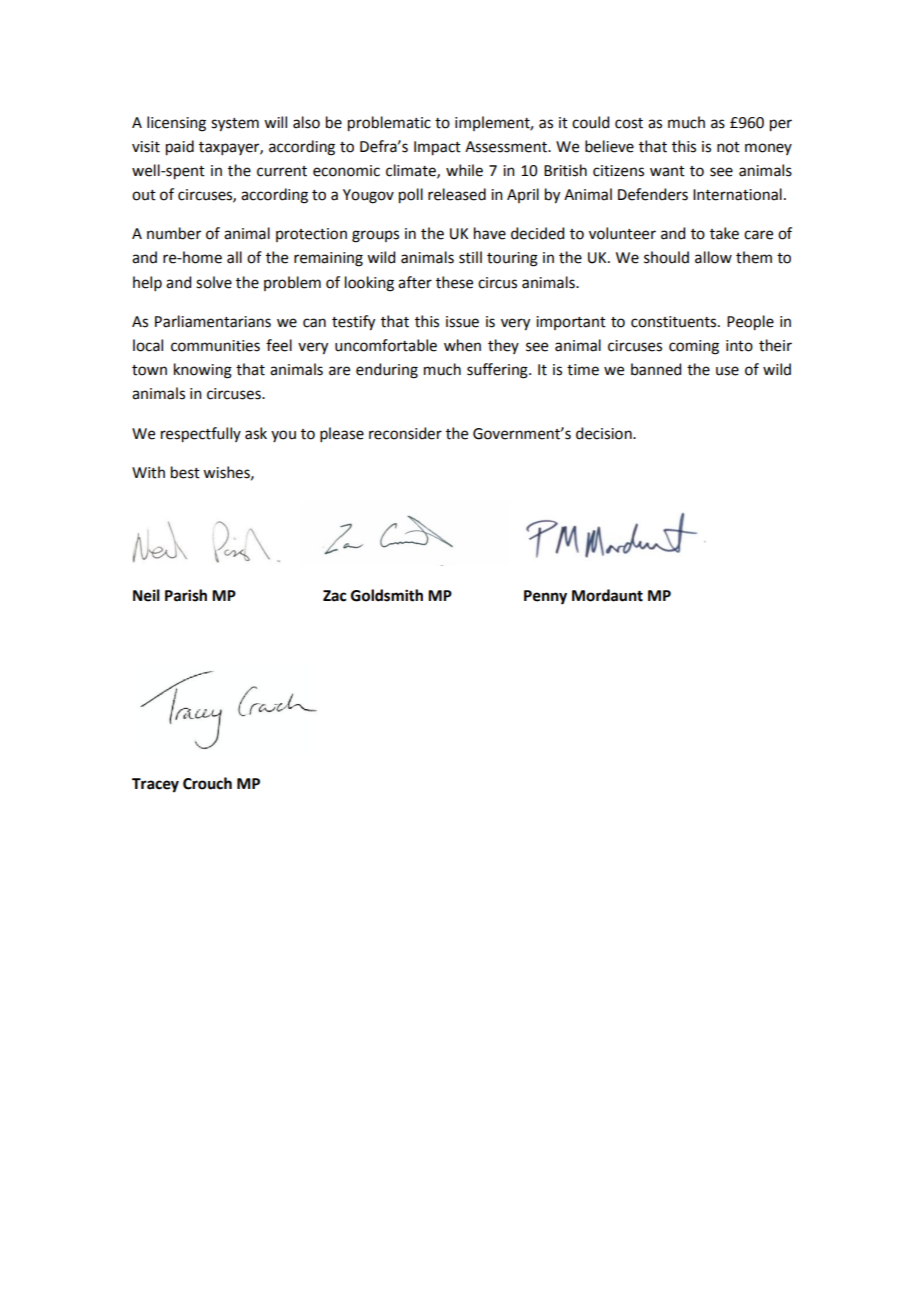 Image resolution: width=924 pixels, height=1308 pixels. Describe the element at coordinates (235, 125) in the page. I see `system` at that location.
